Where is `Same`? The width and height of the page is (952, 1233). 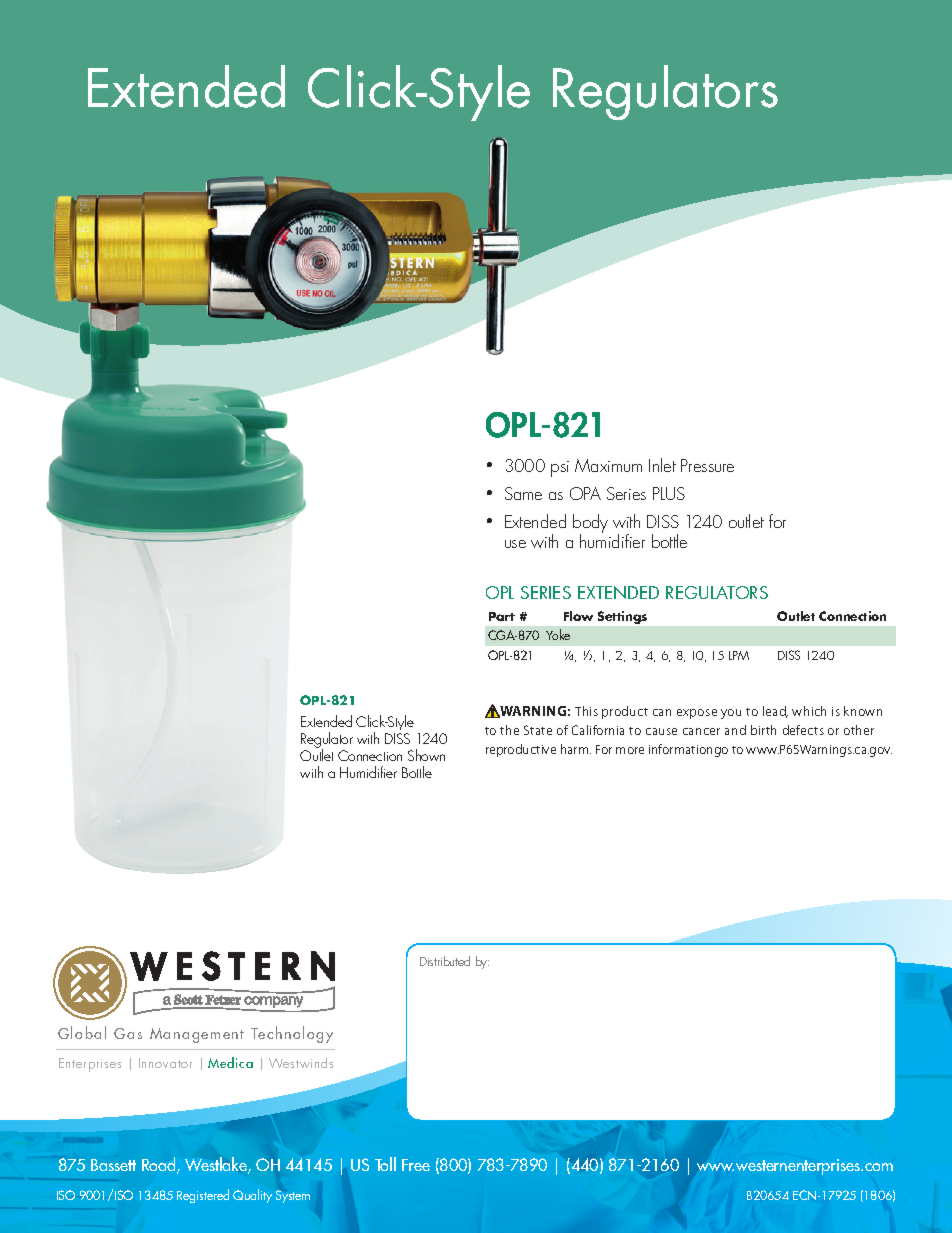 Same is located at coordinates (523, 493).
